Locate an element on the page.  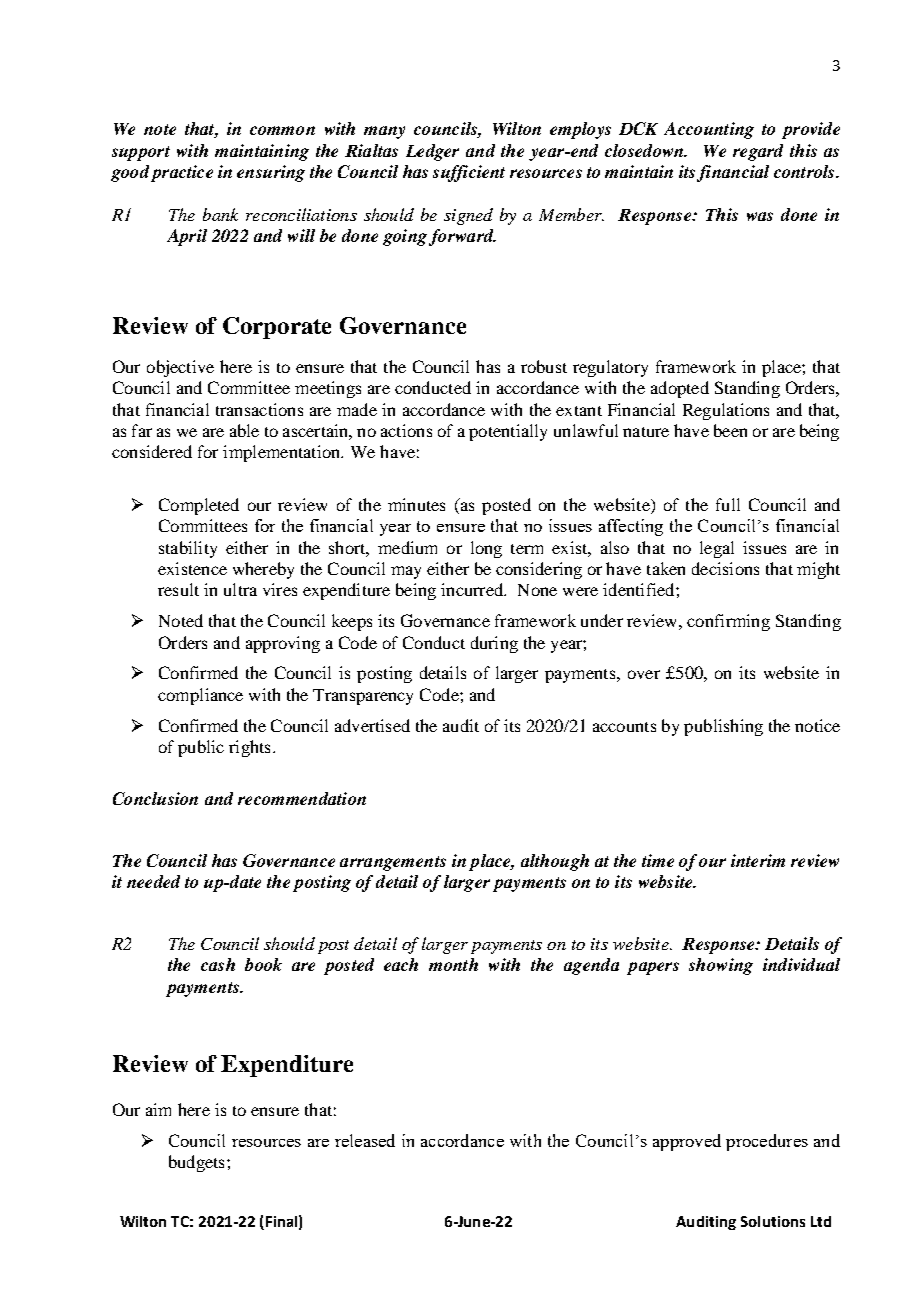
compliance is located at coordinates (200, 696).
